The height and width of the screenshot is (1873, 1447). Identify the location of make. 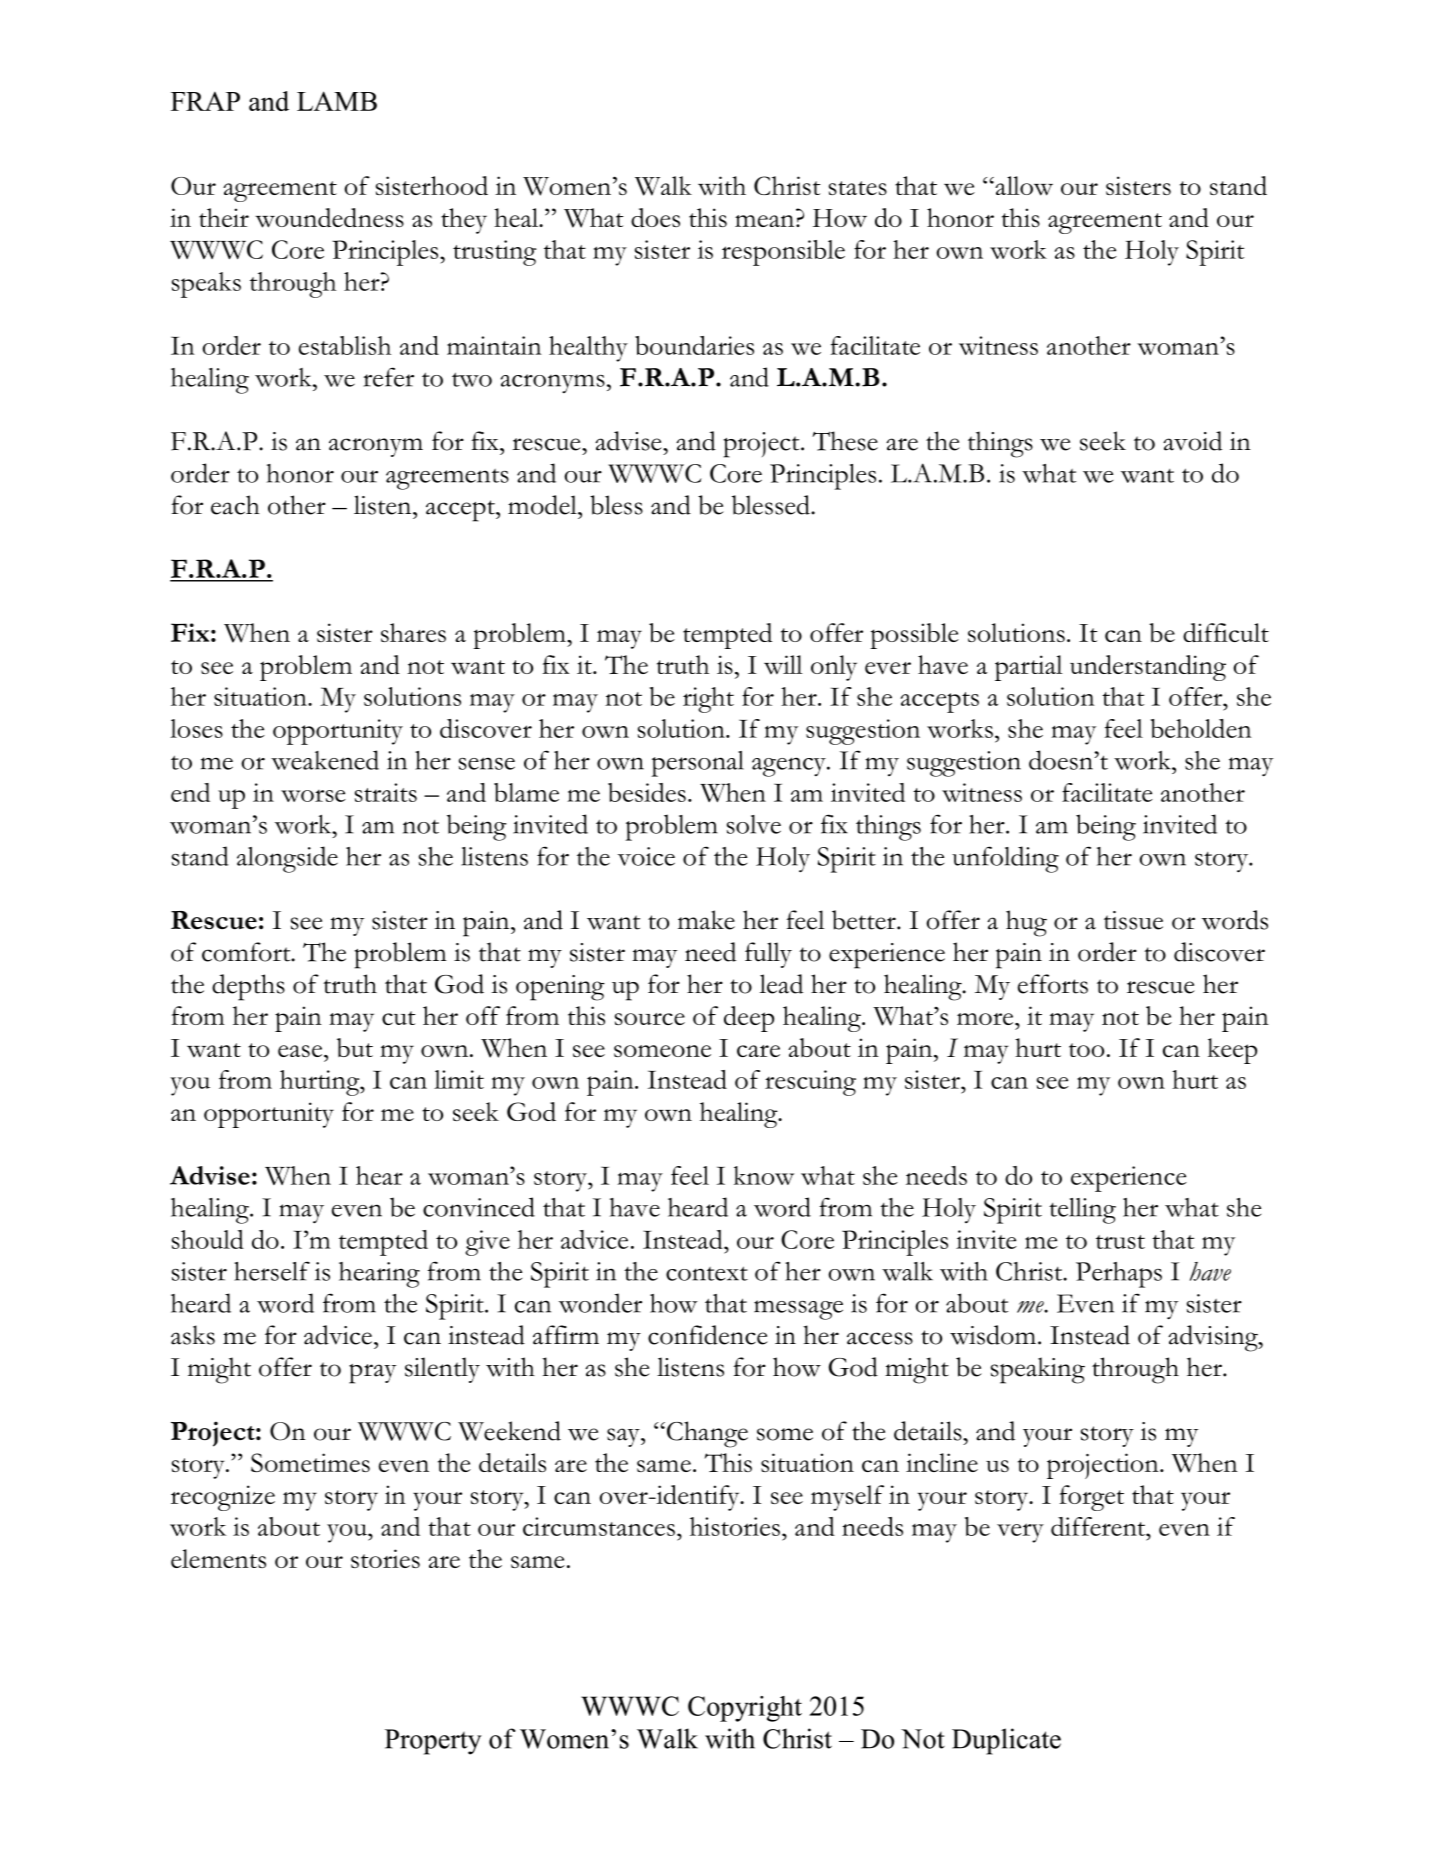
(706, 920).
